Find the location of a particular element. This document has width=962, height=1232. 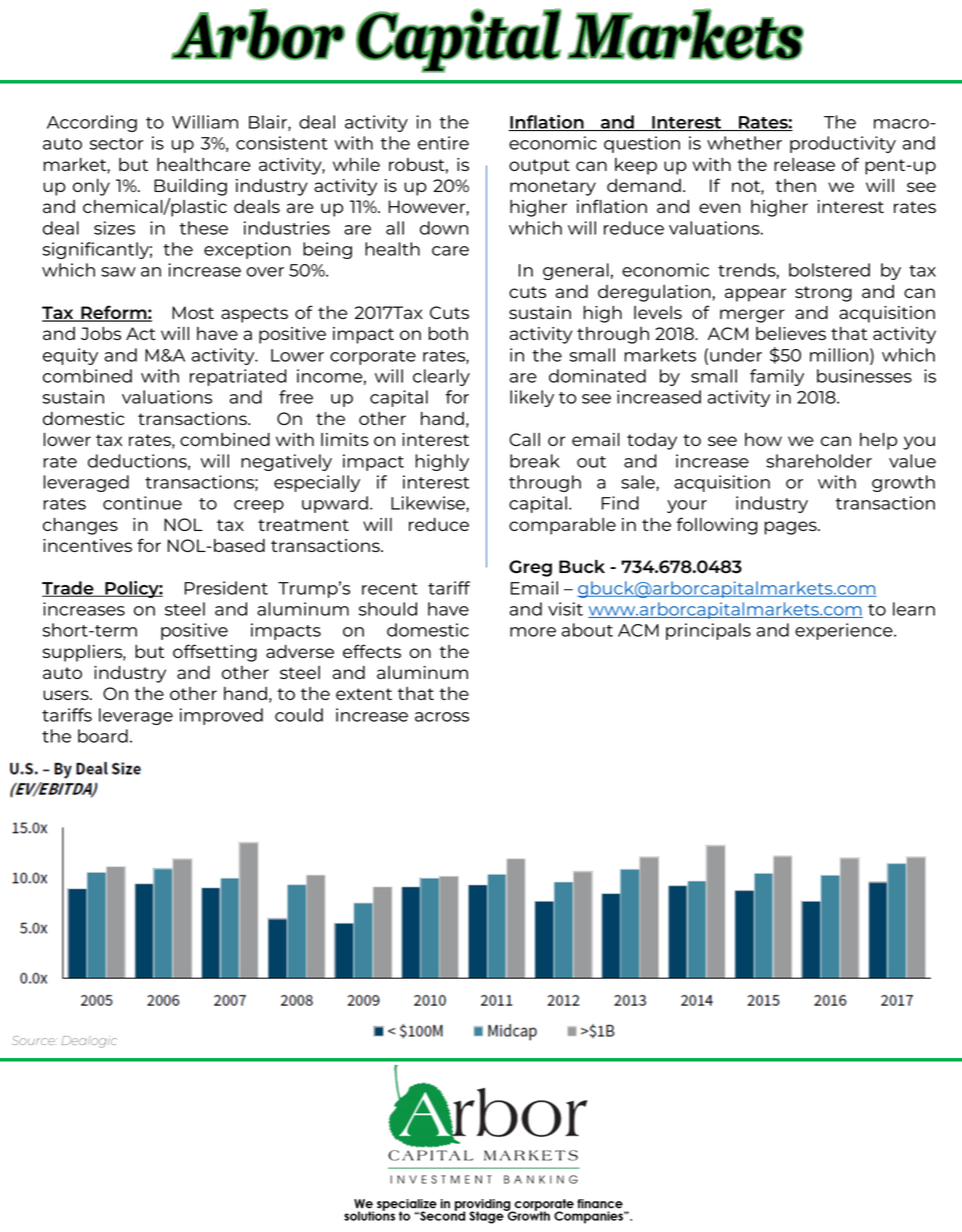

equity is located at coordinates (70, 356).
